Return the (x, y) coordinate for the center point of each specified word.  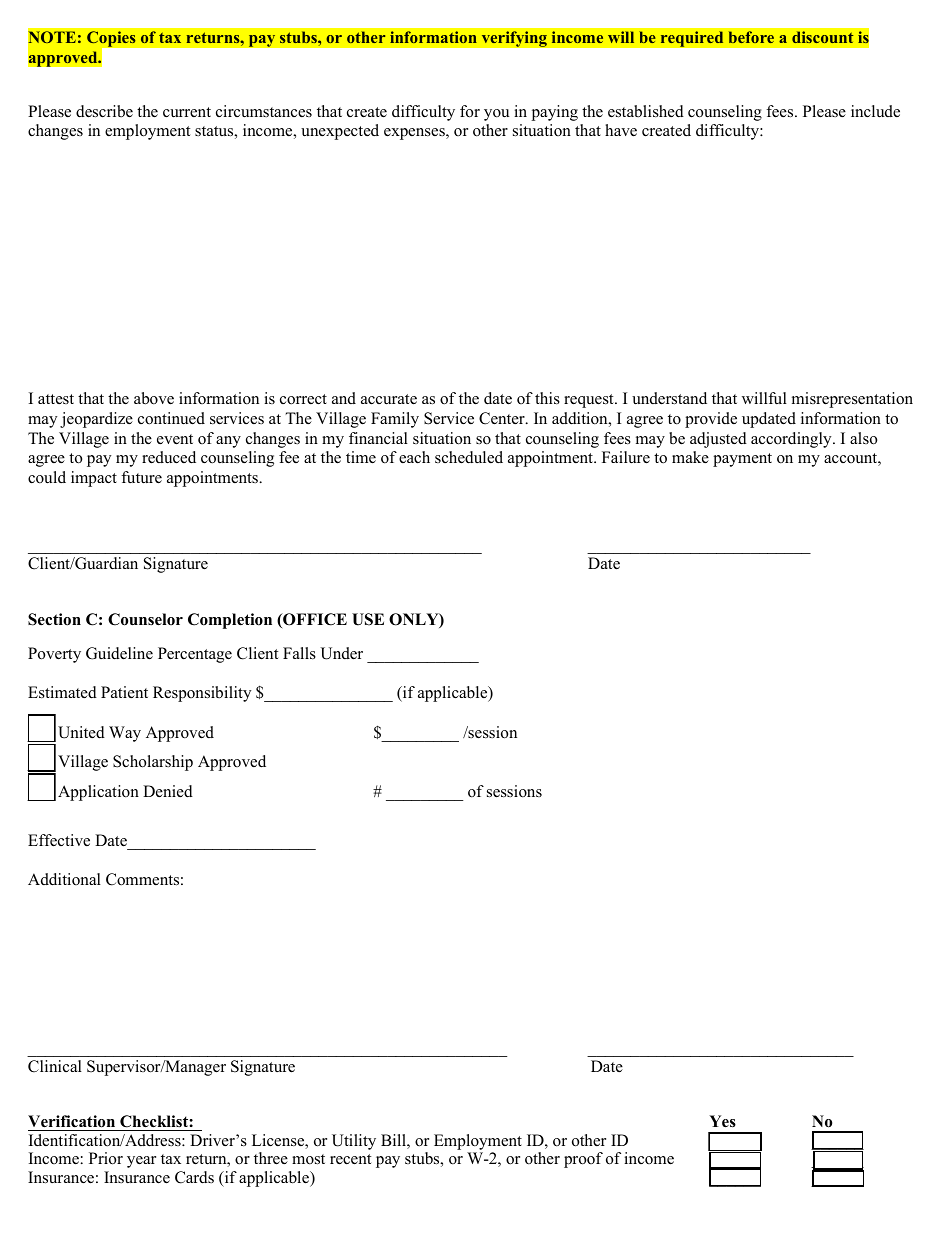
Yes (722, 1121)
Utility (354, 1142)
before (751, 37)
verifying (514, 39)
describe (104, 111)
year (141, 1162)
